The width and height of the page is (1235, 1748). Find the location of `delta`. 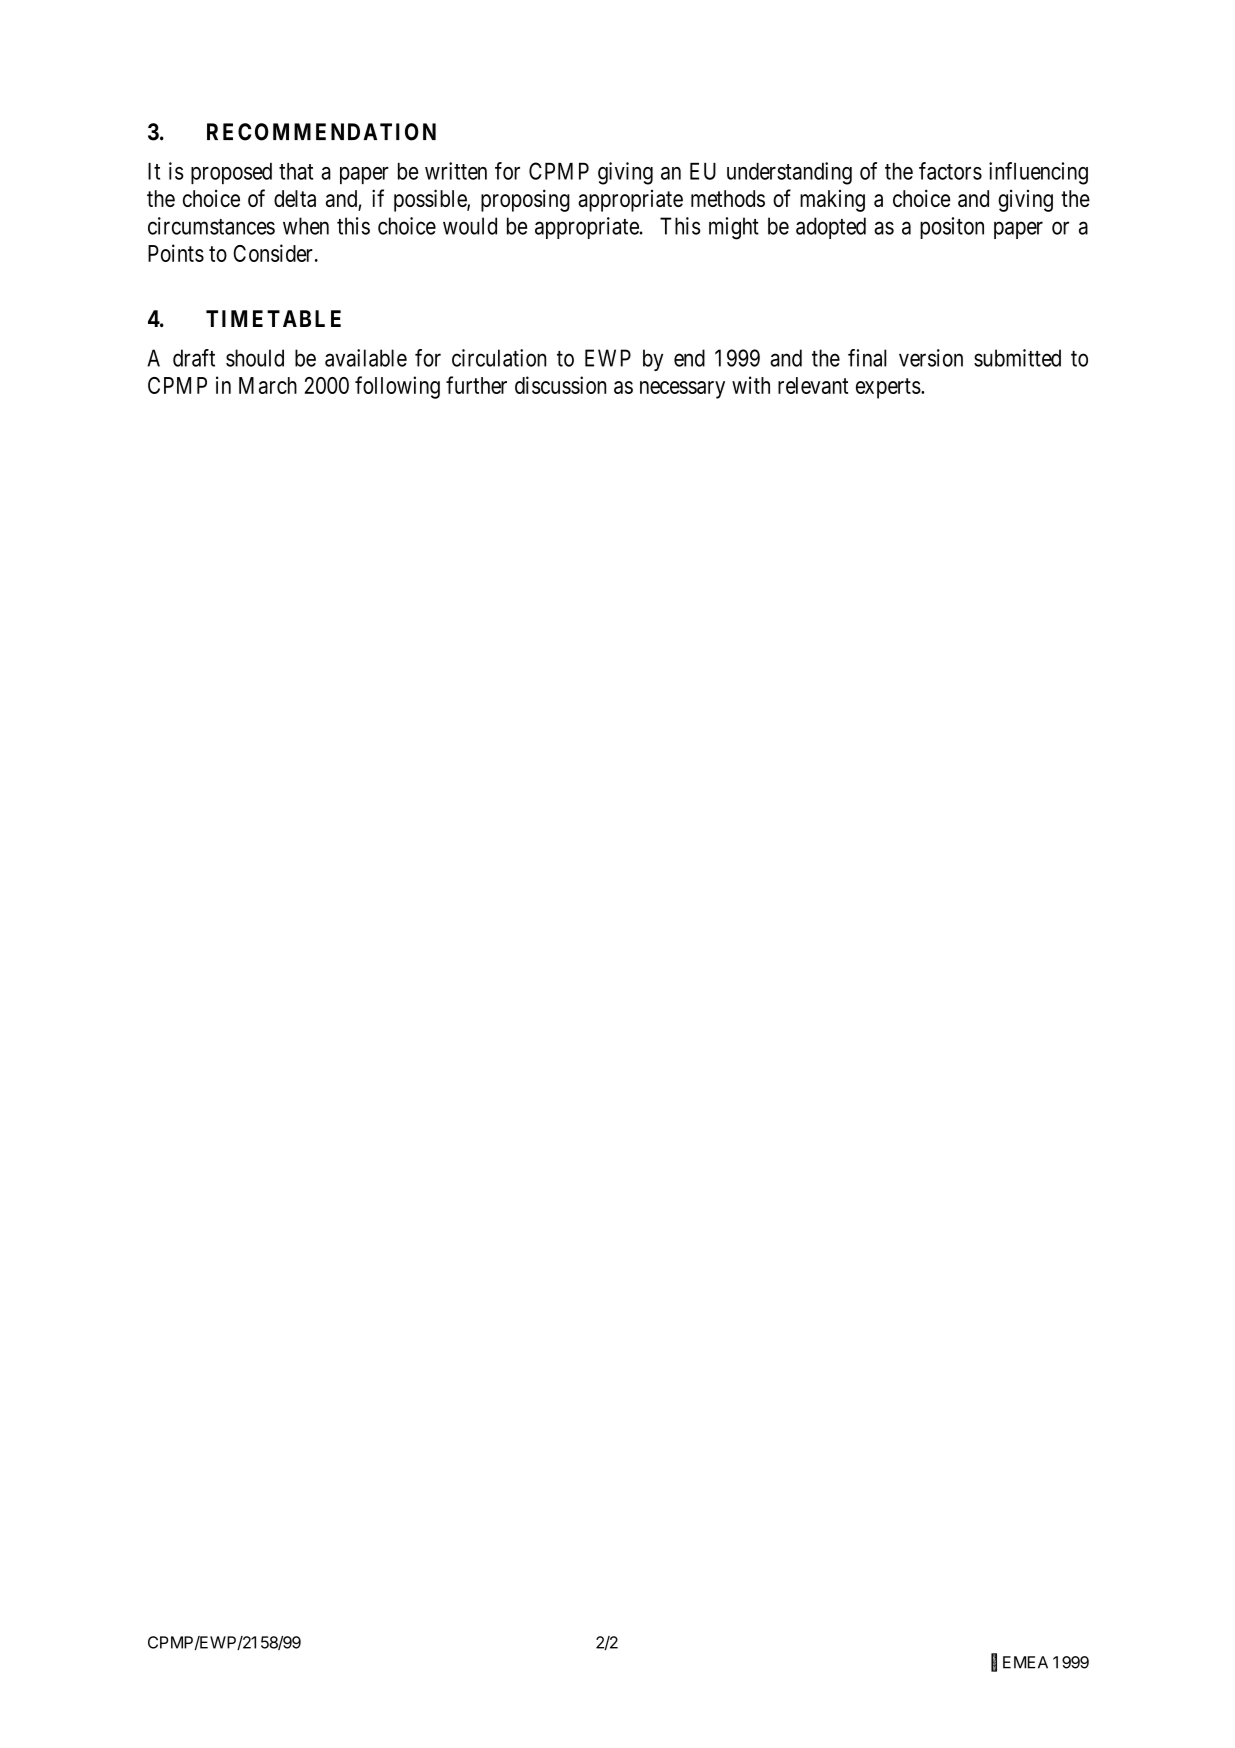

delta is located at coordinates (295, 198).
